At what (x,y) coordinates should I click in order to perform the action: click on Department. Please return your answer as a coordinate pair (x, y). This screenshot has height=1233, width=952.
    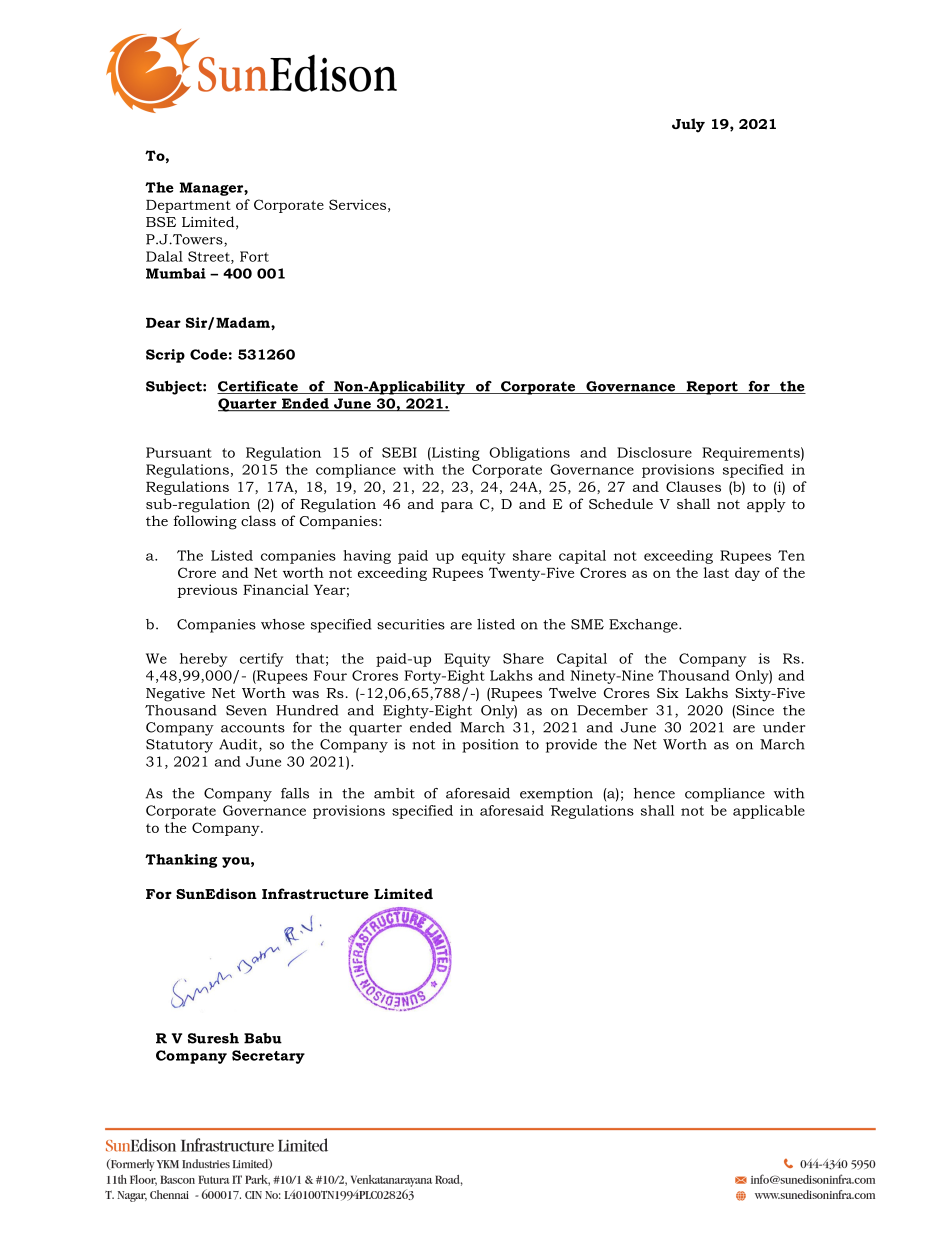
    Looking at the image, I should click on (188, 206).
